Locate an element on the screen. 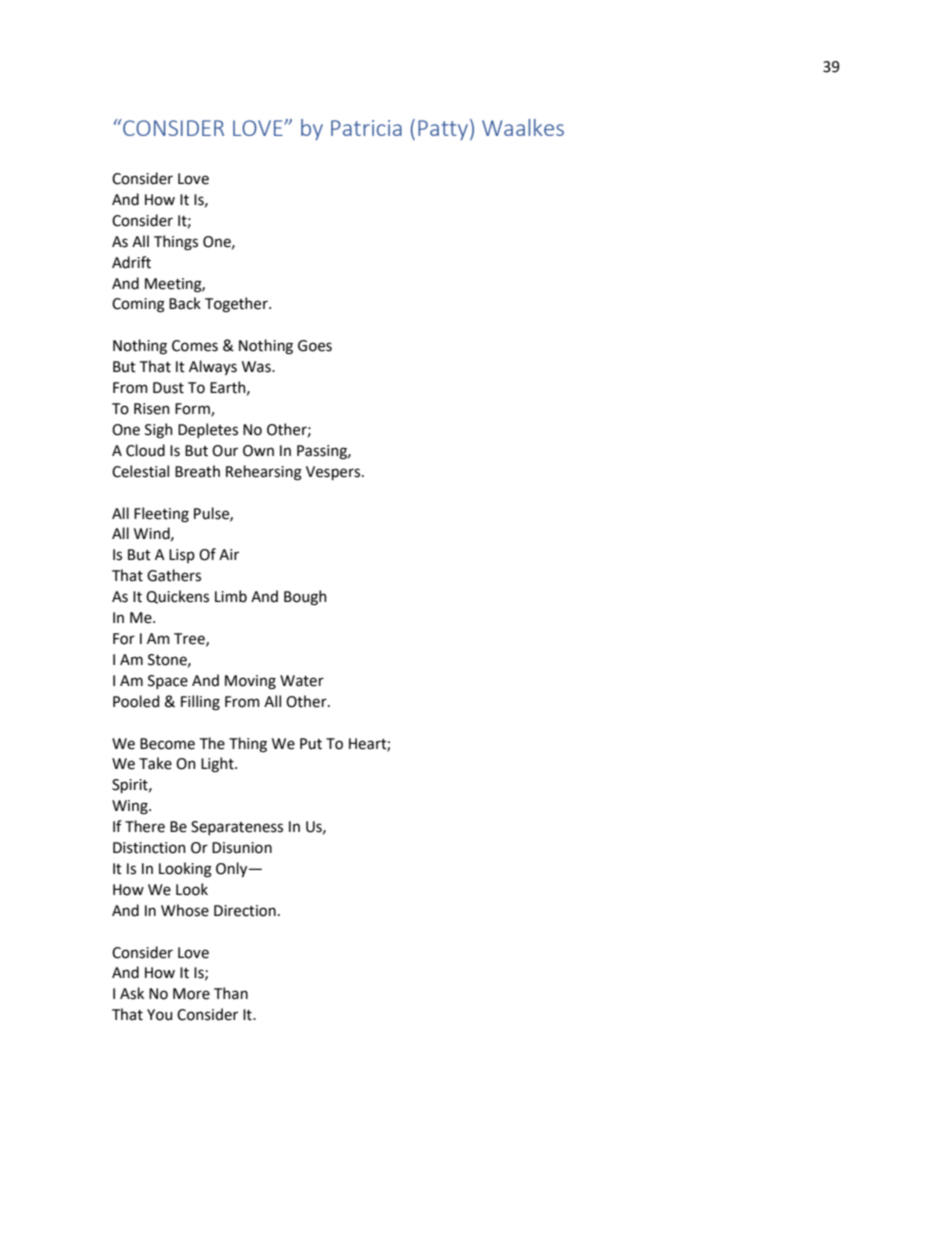  Space is located at coordinates (168, 682).
